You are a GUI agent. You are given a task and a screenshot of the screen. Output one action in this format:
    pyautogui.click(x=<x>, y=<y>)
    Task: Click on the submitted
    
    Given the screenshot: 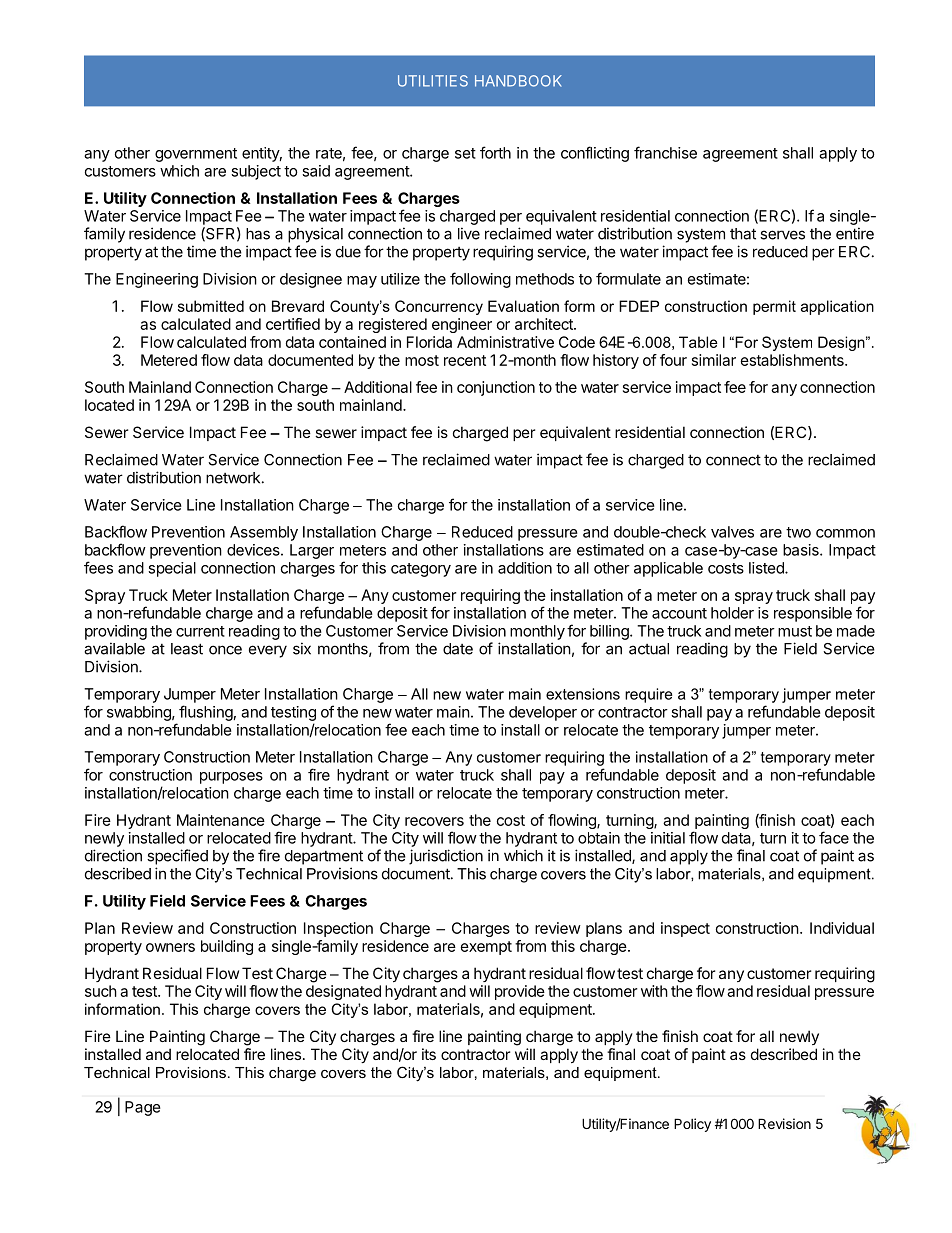 What is the action you would take?
    pyautogui.click(x=211, y=306)
